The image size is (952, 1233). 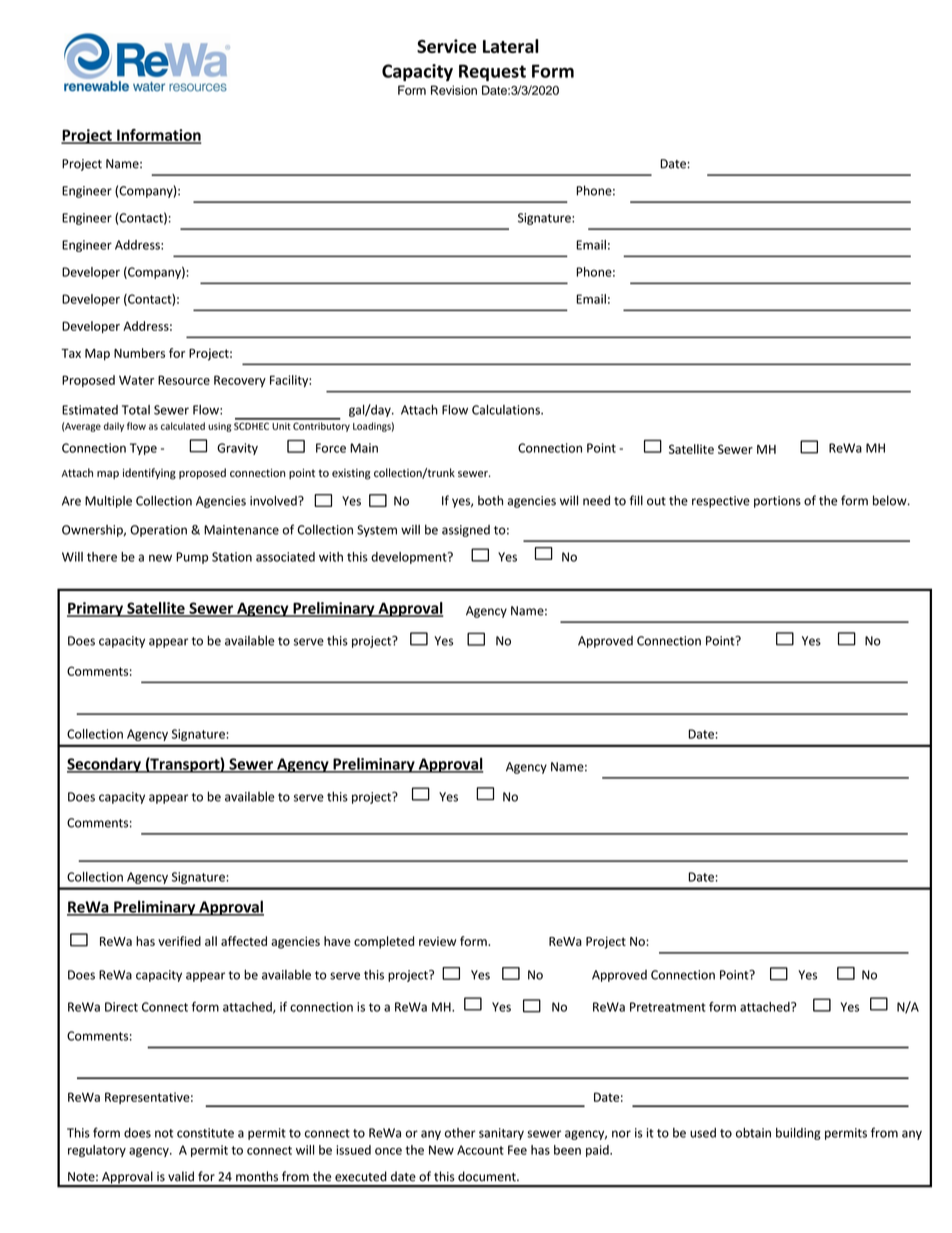 I want to click on review, so click(x=437, y=941).
